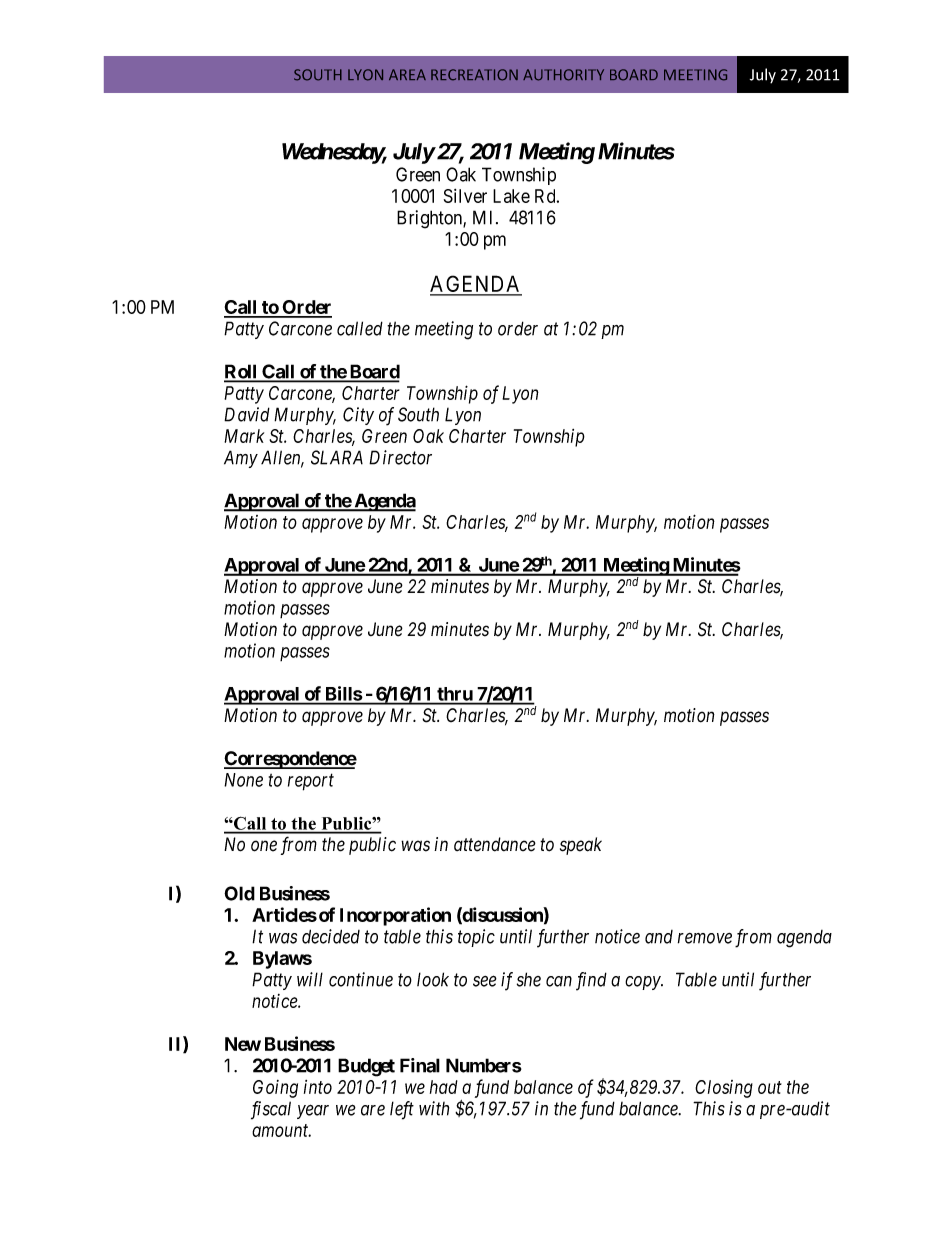 The height and width of the image is (1233, 952). I want to click on Lake, so click(511, 196).
